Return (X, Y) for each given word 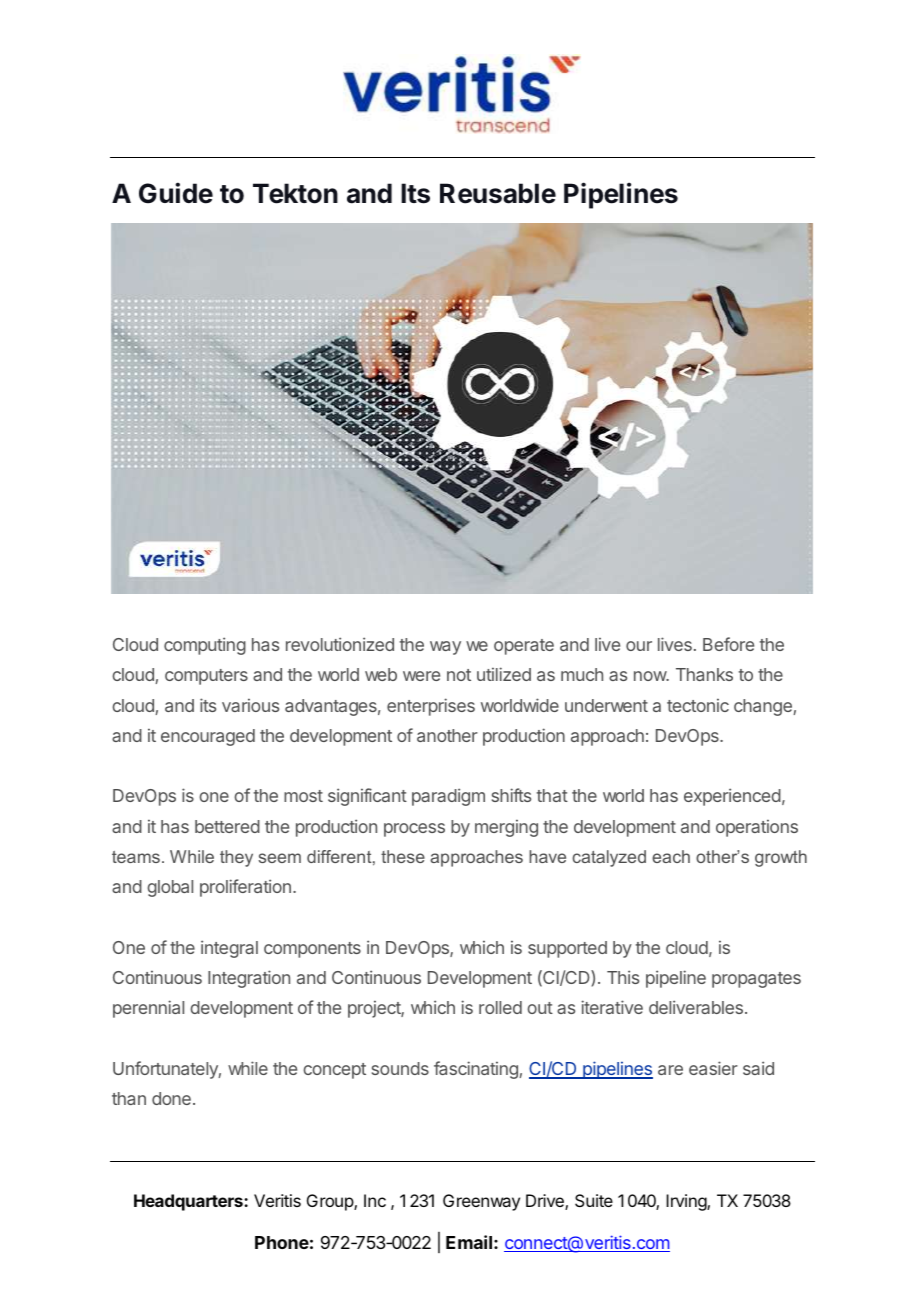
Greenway (481, 1202)
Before (728, 644)
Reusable (498, 193)
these (403, 856)
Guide (176, 193)
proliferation (245, 888)
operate (524, 647)
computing (205, 646)
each (671, 856)
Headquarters (189, 1202)
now (651, 676)
